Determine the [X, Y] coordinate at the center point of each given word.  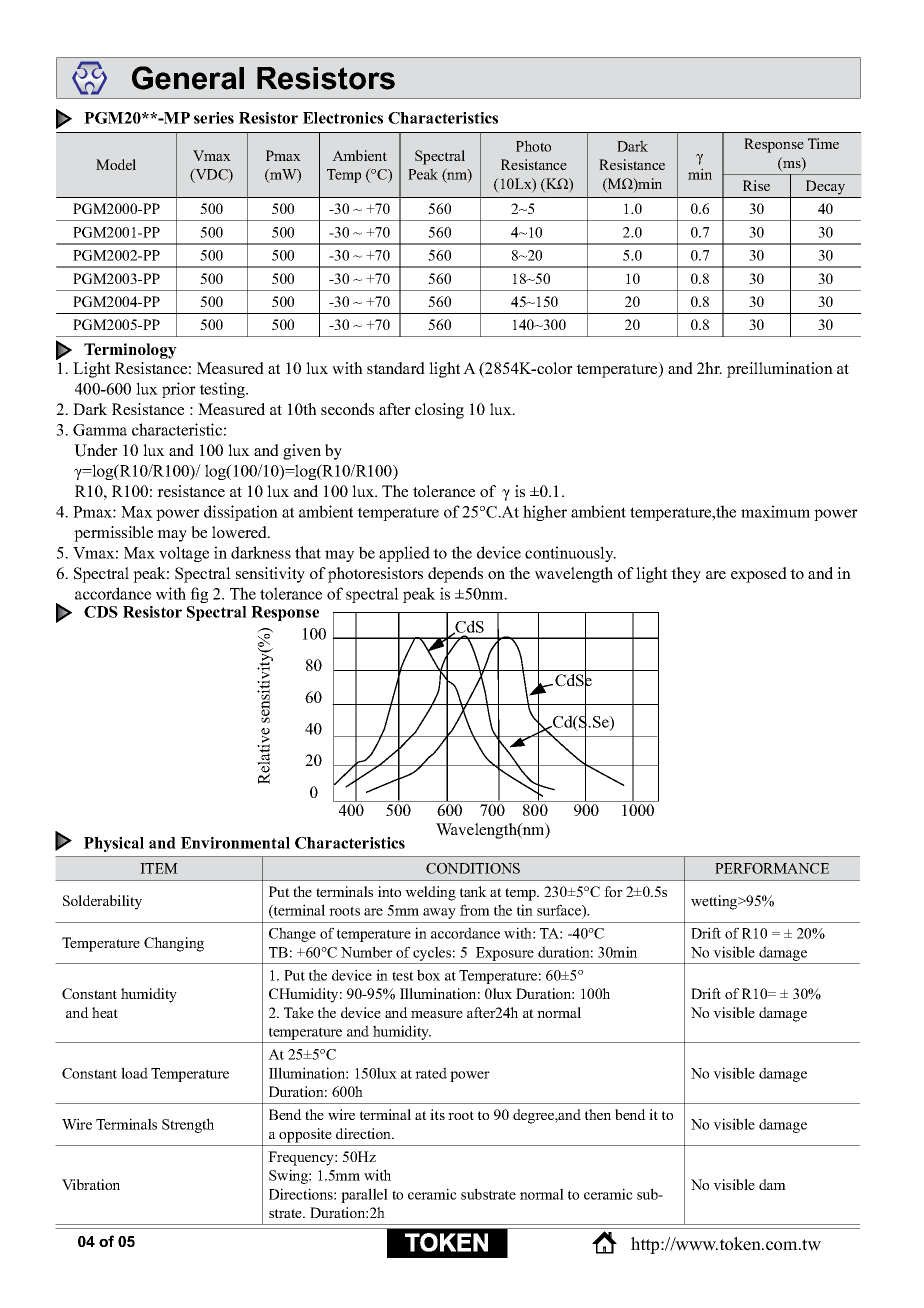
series [214, 118]
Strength [188, 1125]
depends [455, 575]
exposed [759, 575]
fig [199, 595]
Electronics [343, 118]
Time [823, 143]
